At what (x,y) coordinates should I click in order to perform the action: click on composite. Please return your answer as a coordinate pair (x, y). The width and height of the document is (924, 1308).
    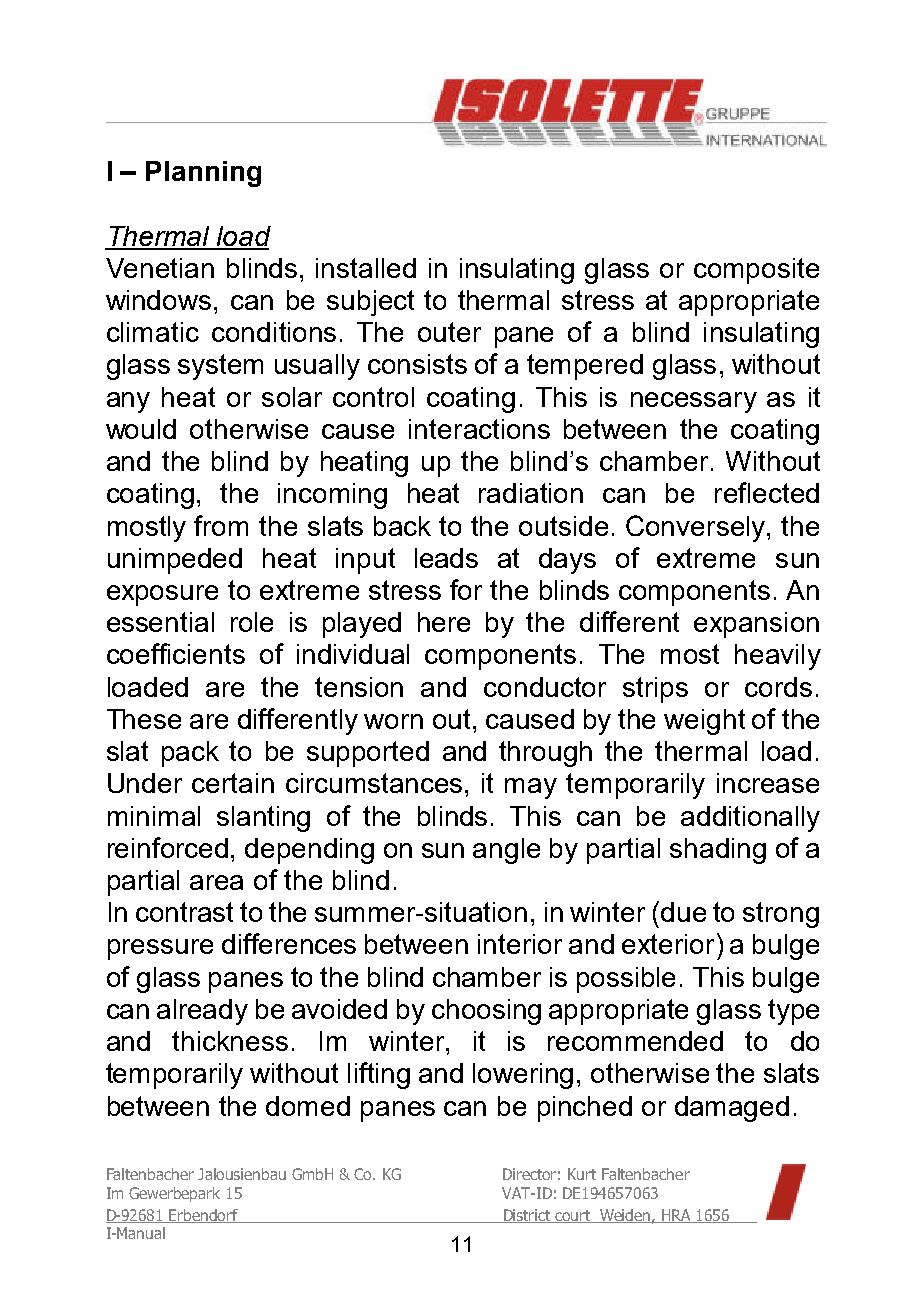
    Looking at the image, I should click on (756, 271).
